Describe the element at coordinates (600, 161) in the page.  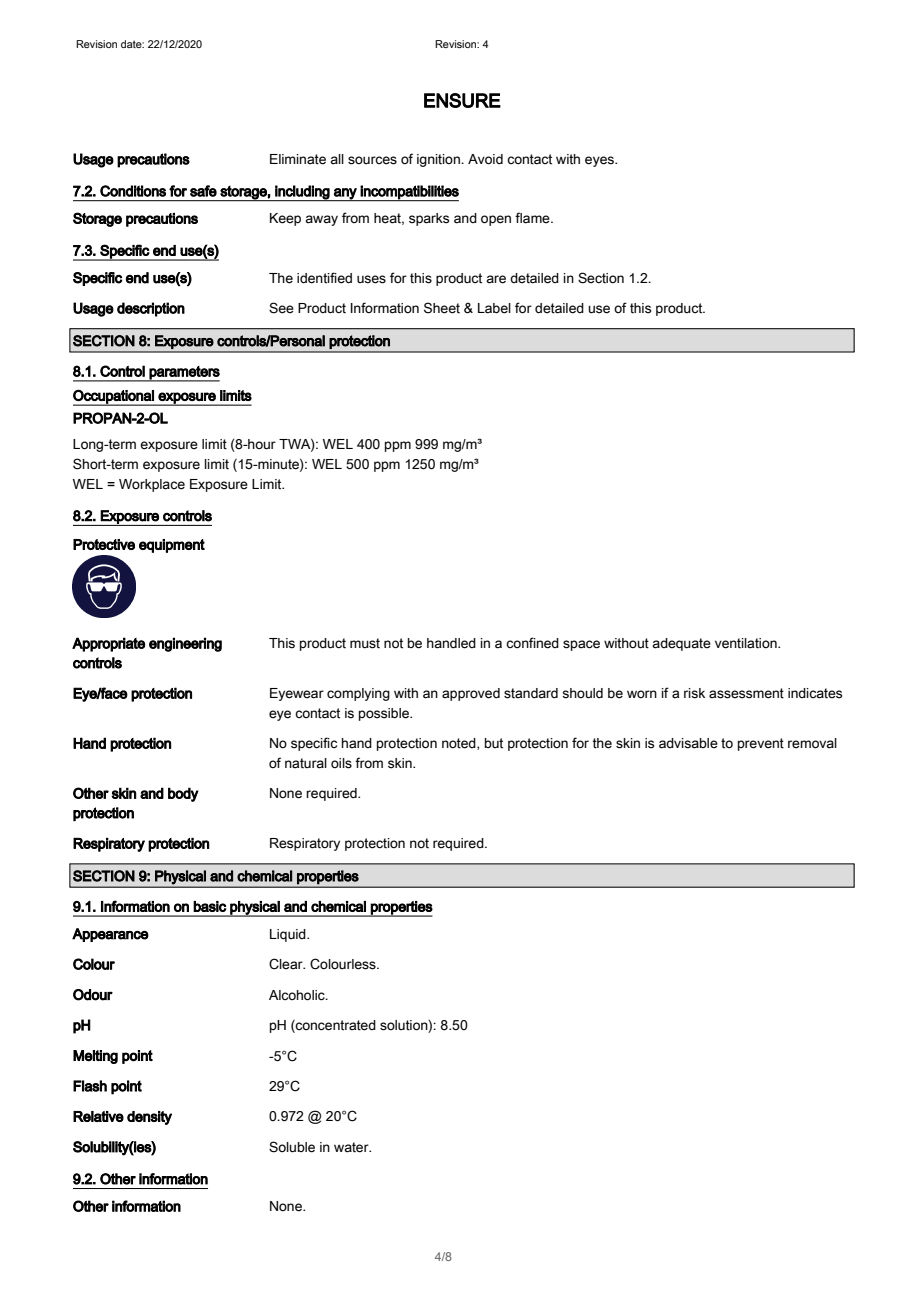
I see `eyes` at that location.
